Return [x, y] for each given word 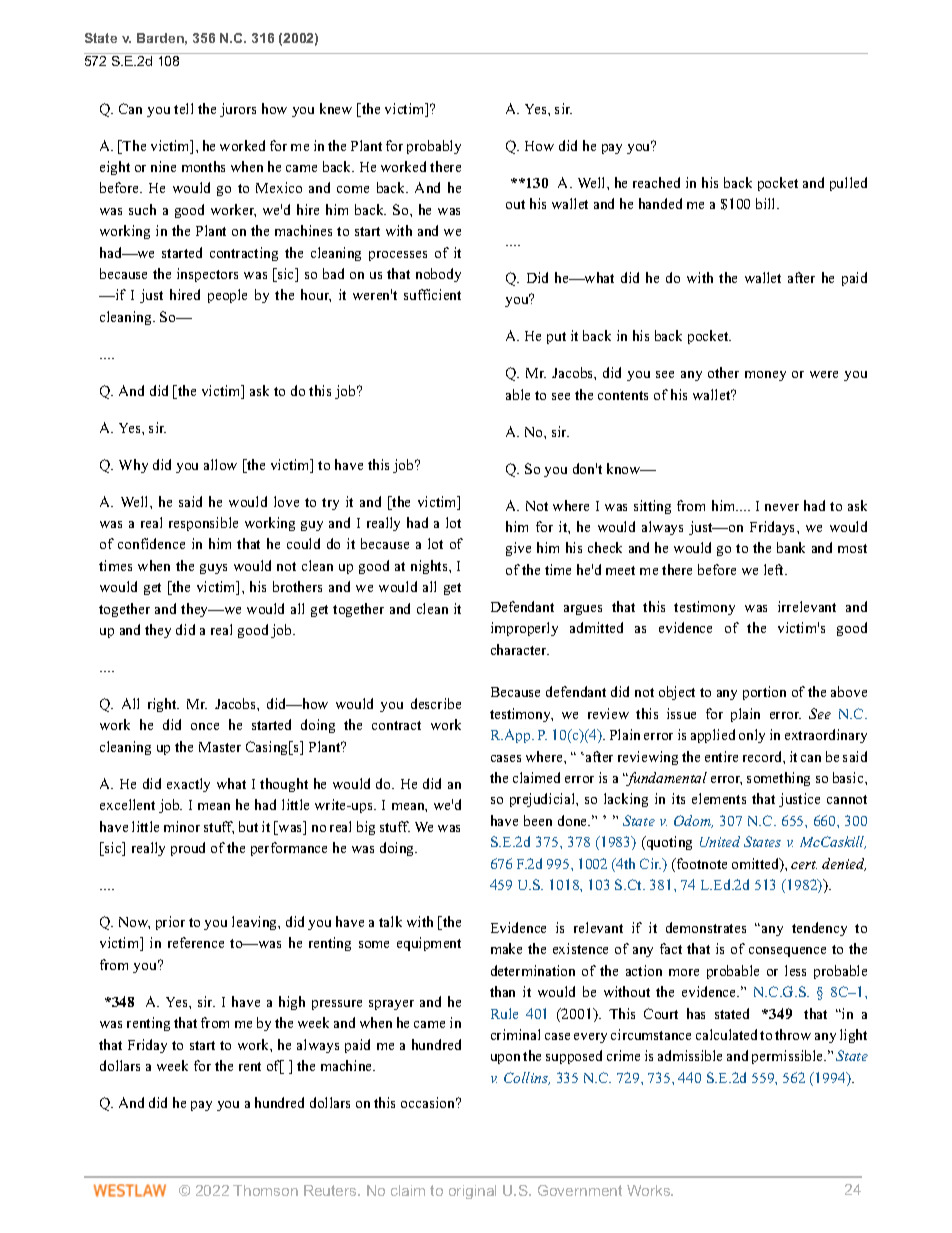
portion [764, 693]
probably [434, 147]
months [203, 166]
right [163, 705]
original [472, 1192]
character [520, 649]
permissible [788, 1057]
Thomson [265, 1190]
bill [767, 203]
